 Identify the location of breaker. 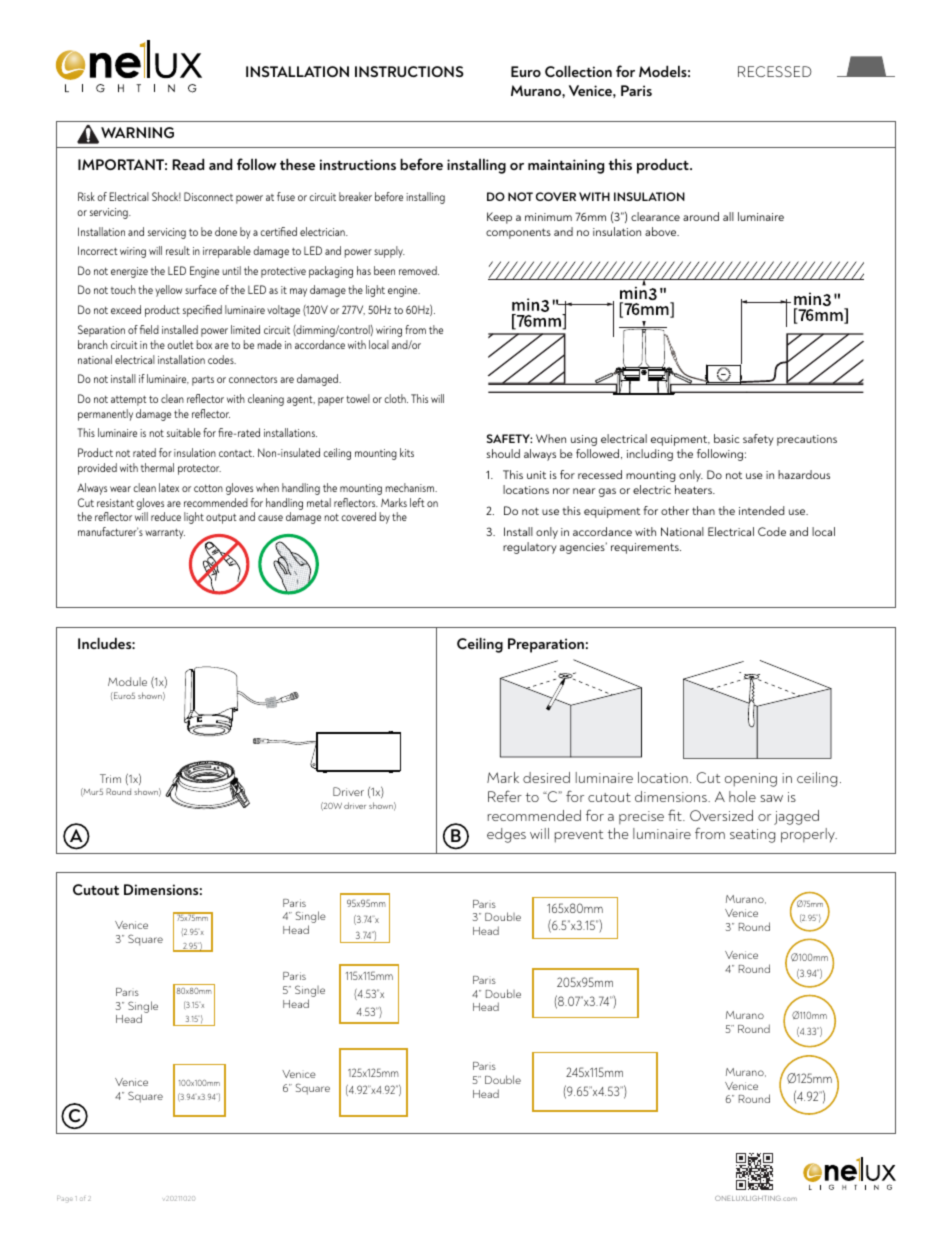
(355, 196).
